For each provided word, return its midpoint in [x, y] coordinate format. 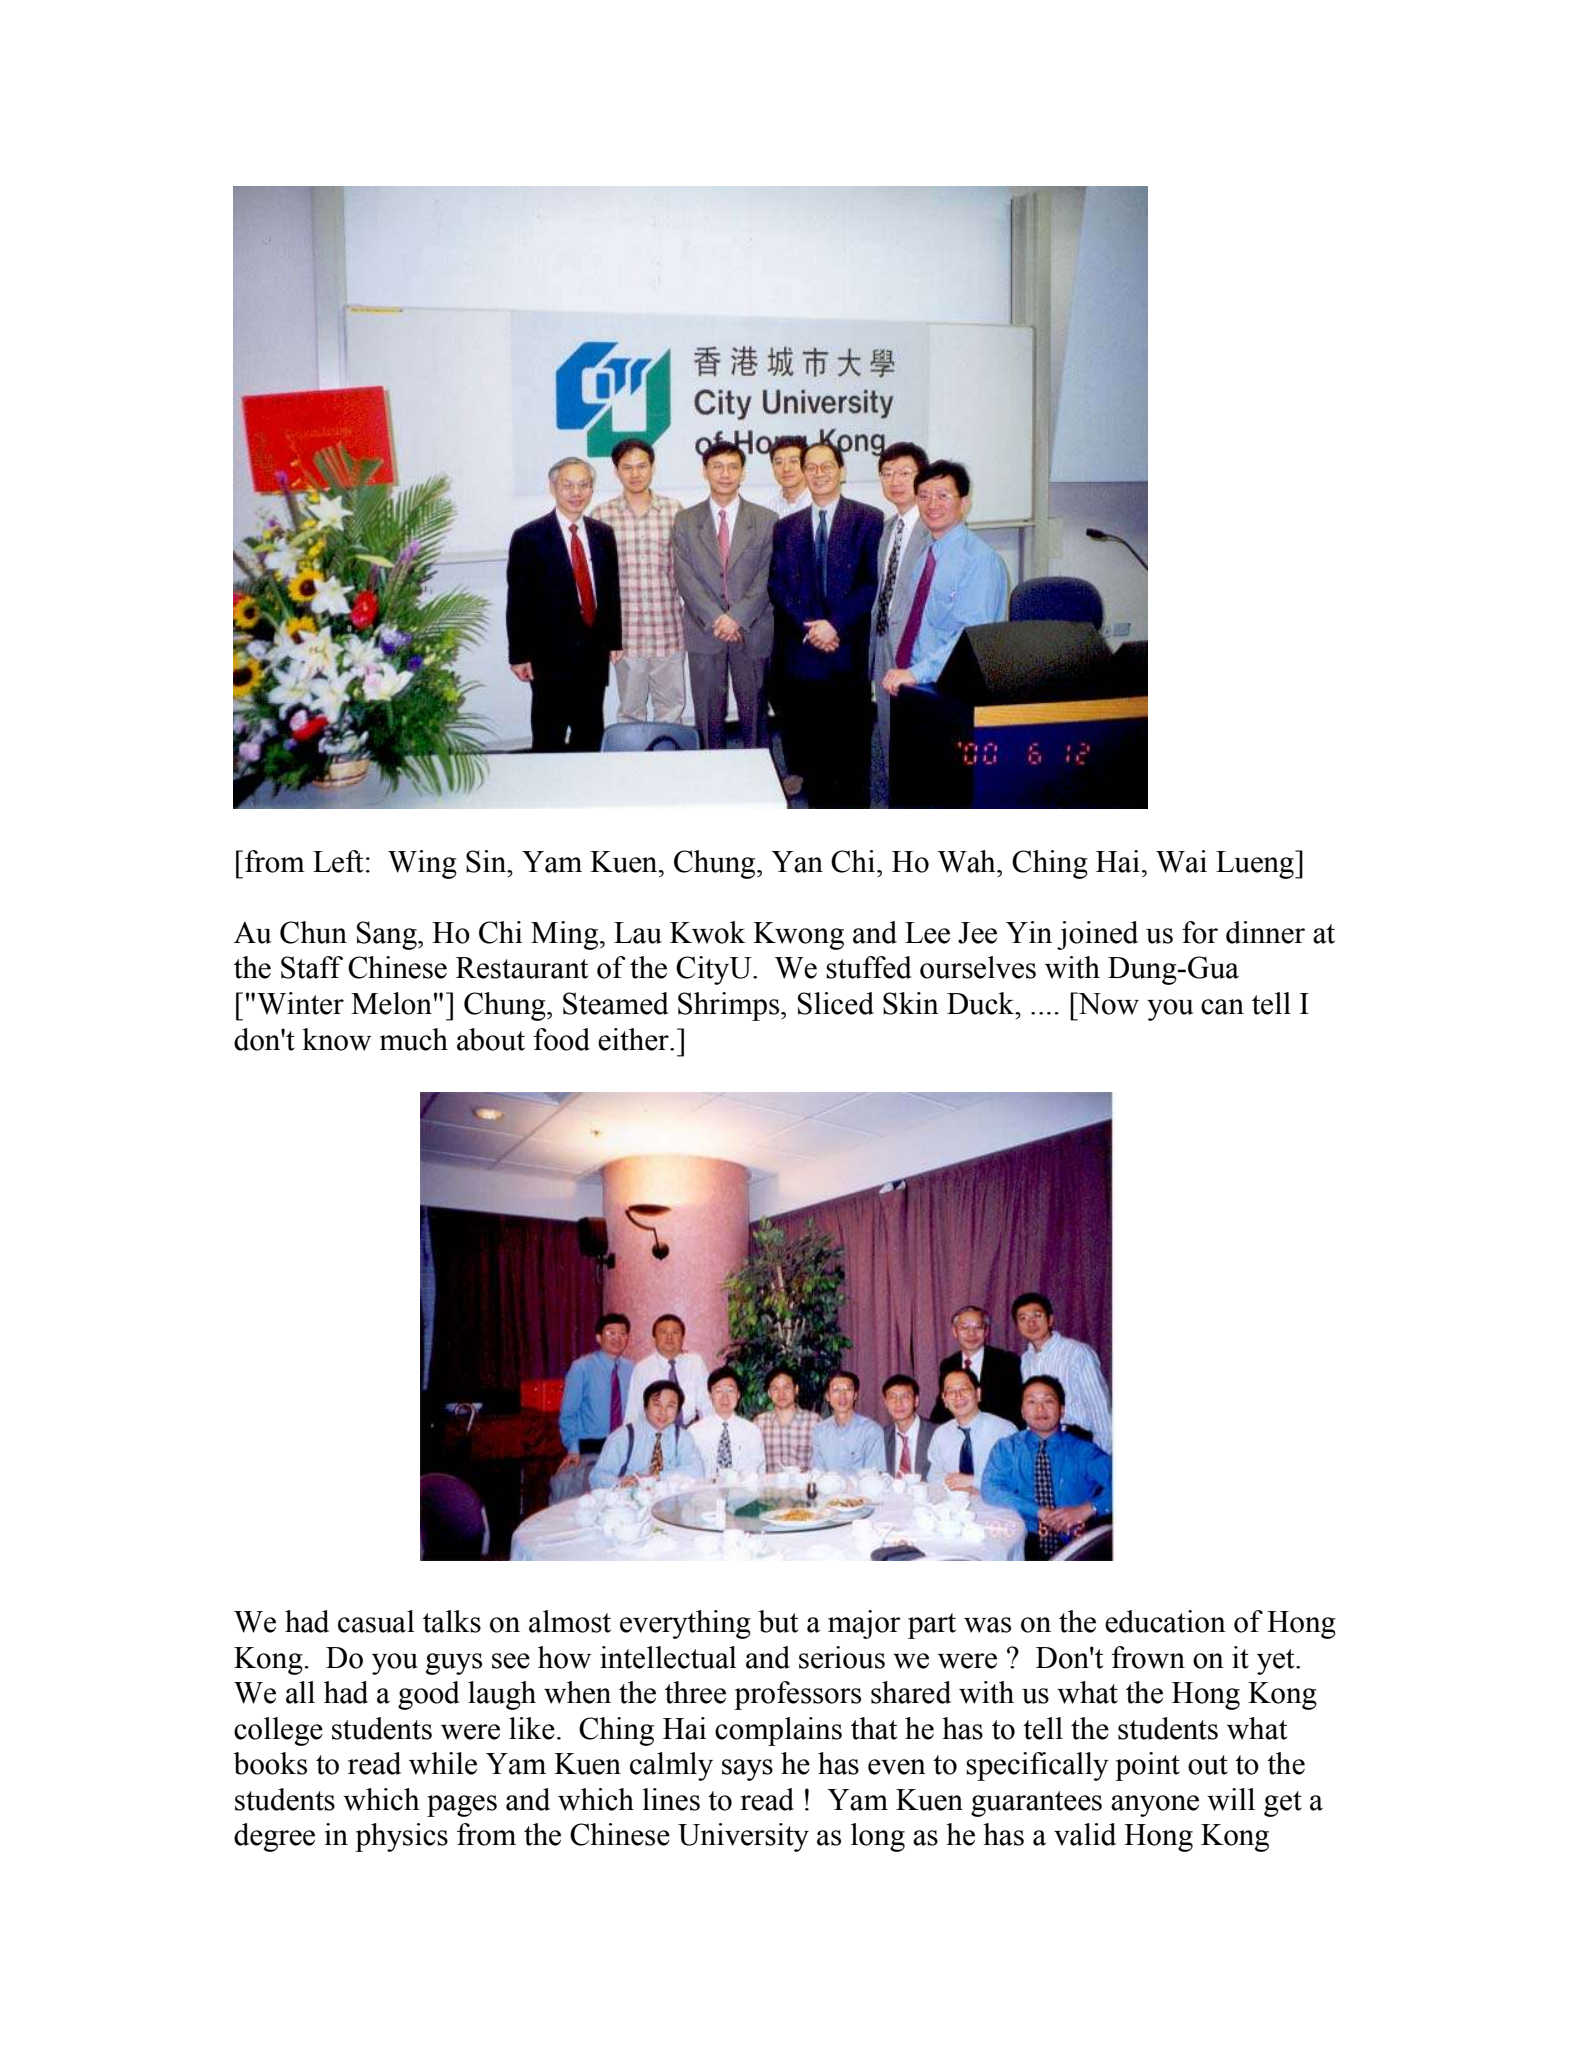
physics [401, 1837]
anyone [1155, 1806]
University [743, 1837]
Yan [797, 862]
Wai [1181, 861]
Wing [422, 864]
